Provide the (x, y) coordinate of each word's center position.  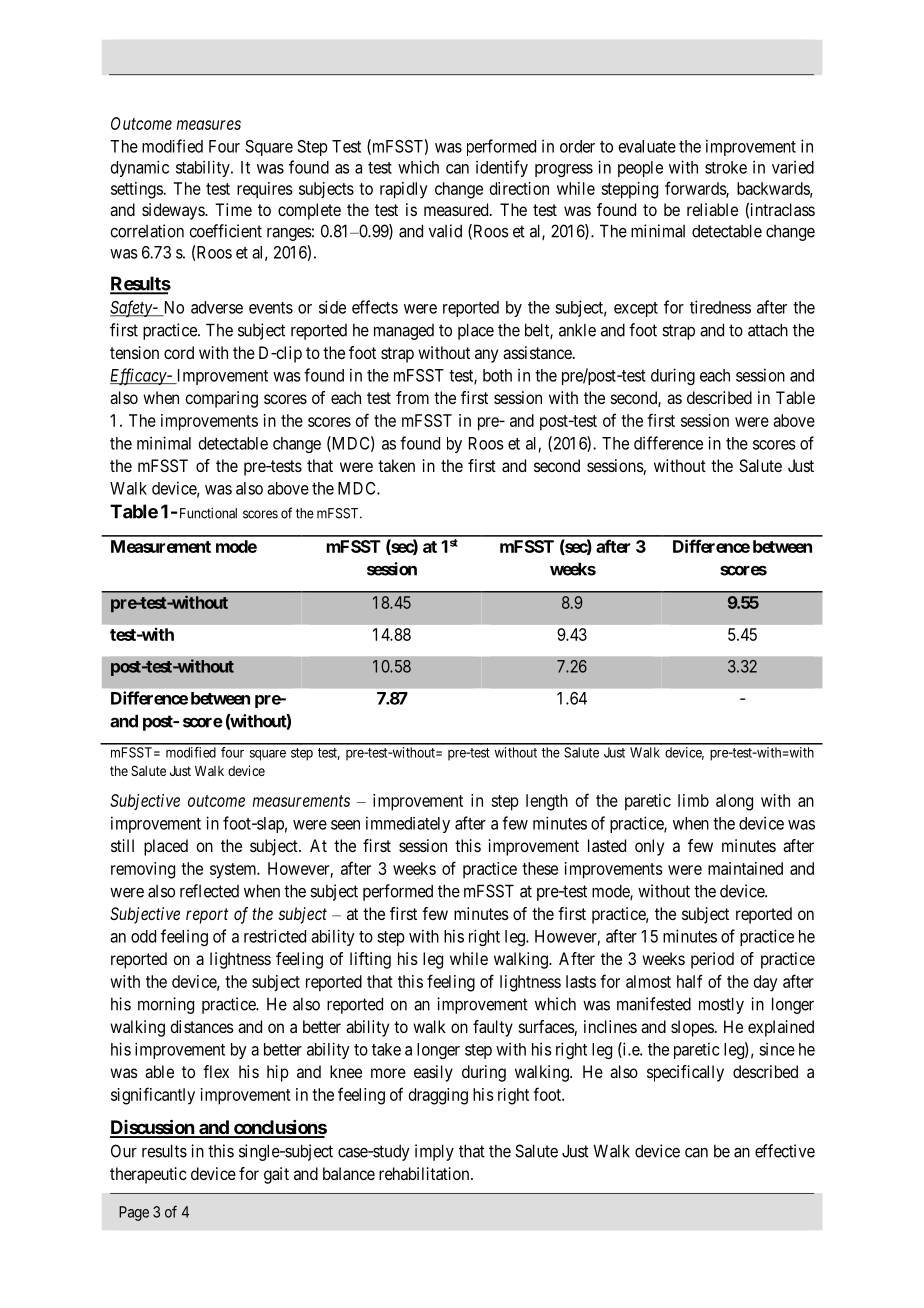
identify (502, 168)
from (412, 397)
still (122, 845)
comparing (221, 399)
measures (209, 125)
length (547, 802)
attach (768, 330)
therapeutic (148, 1175)
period (712, 960)
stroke (726, 167)
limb (693, 800)
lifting (370, 960)
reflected (209, 891)
